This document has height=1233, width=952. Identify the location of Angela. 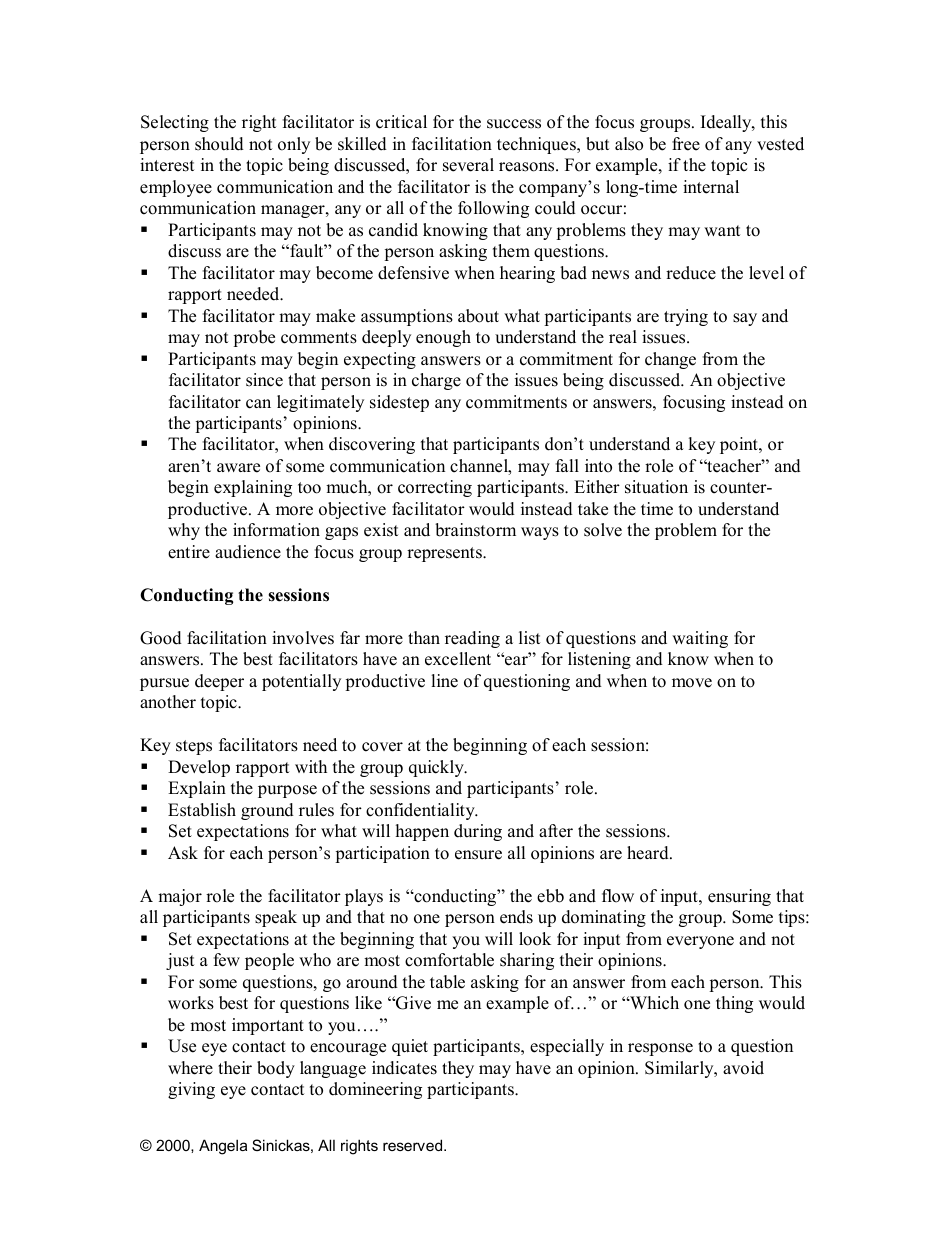
(223, 1147).
